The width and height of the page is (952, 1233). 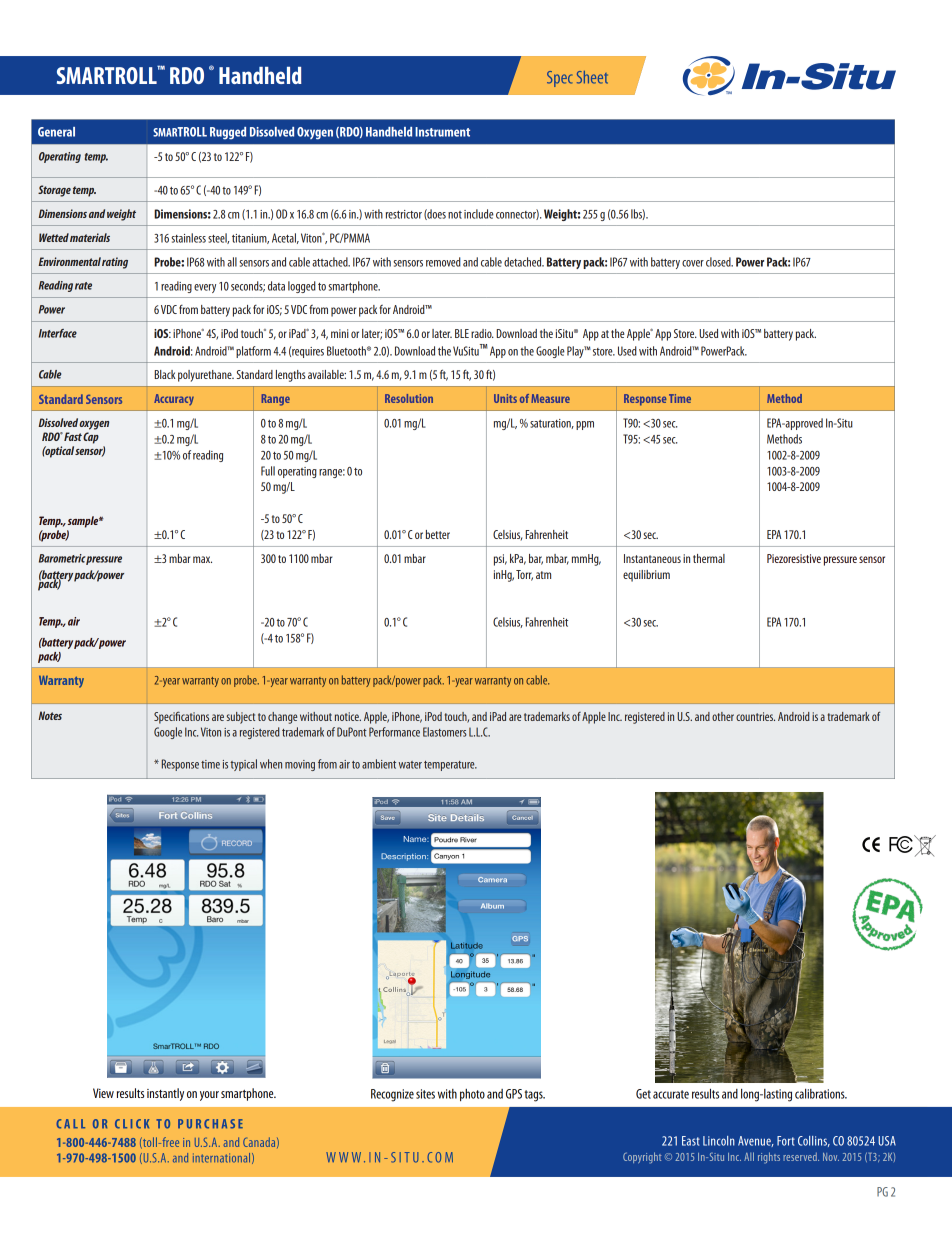 I want to click on Rugged, so click(x=228, y=133).
